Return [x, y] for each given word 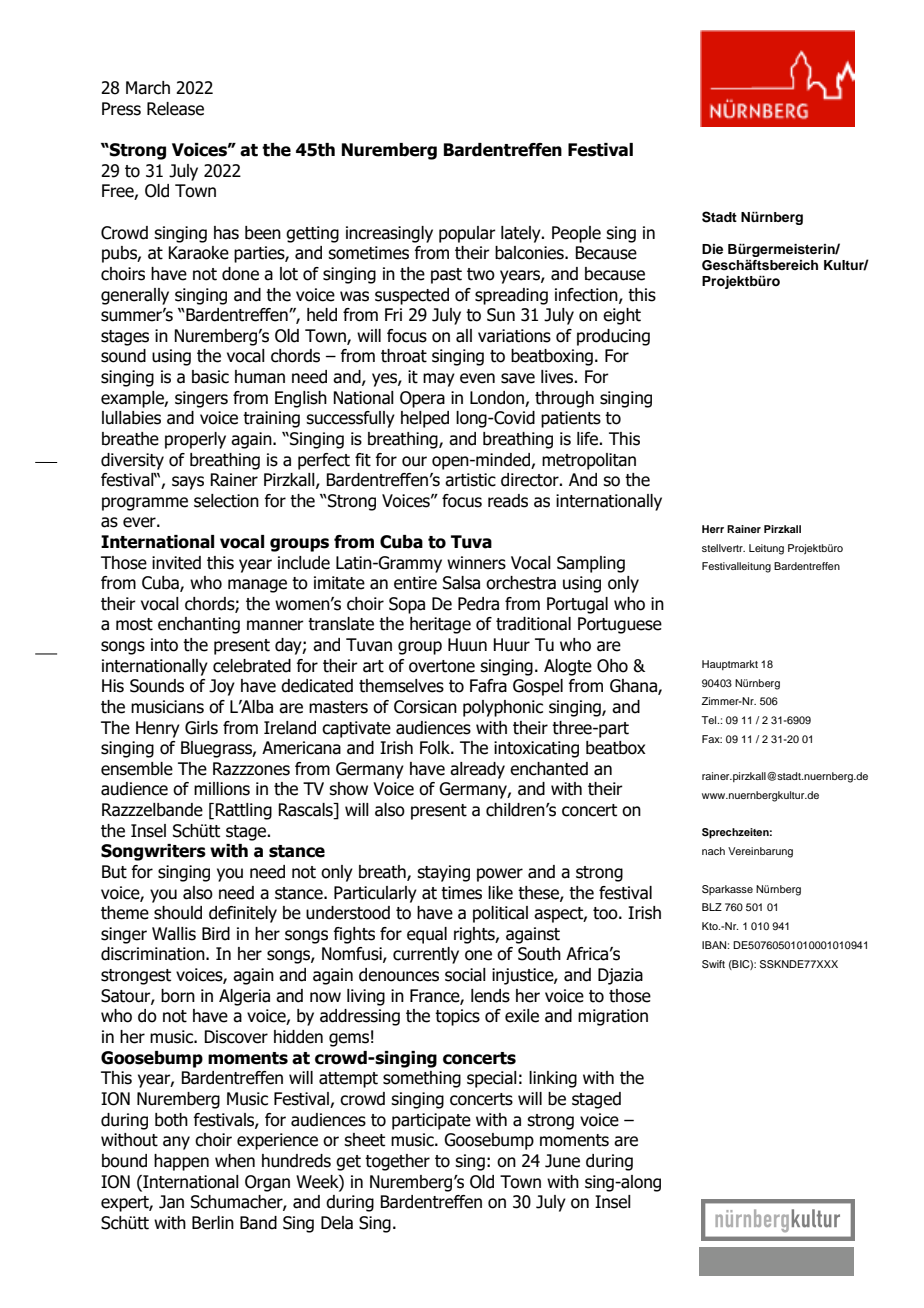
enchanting [199, 625]
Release [175, 109]
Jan [171, 1202]
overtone [442, 666]
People [576, 234]
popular [467, 234]
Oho [612, 666]
